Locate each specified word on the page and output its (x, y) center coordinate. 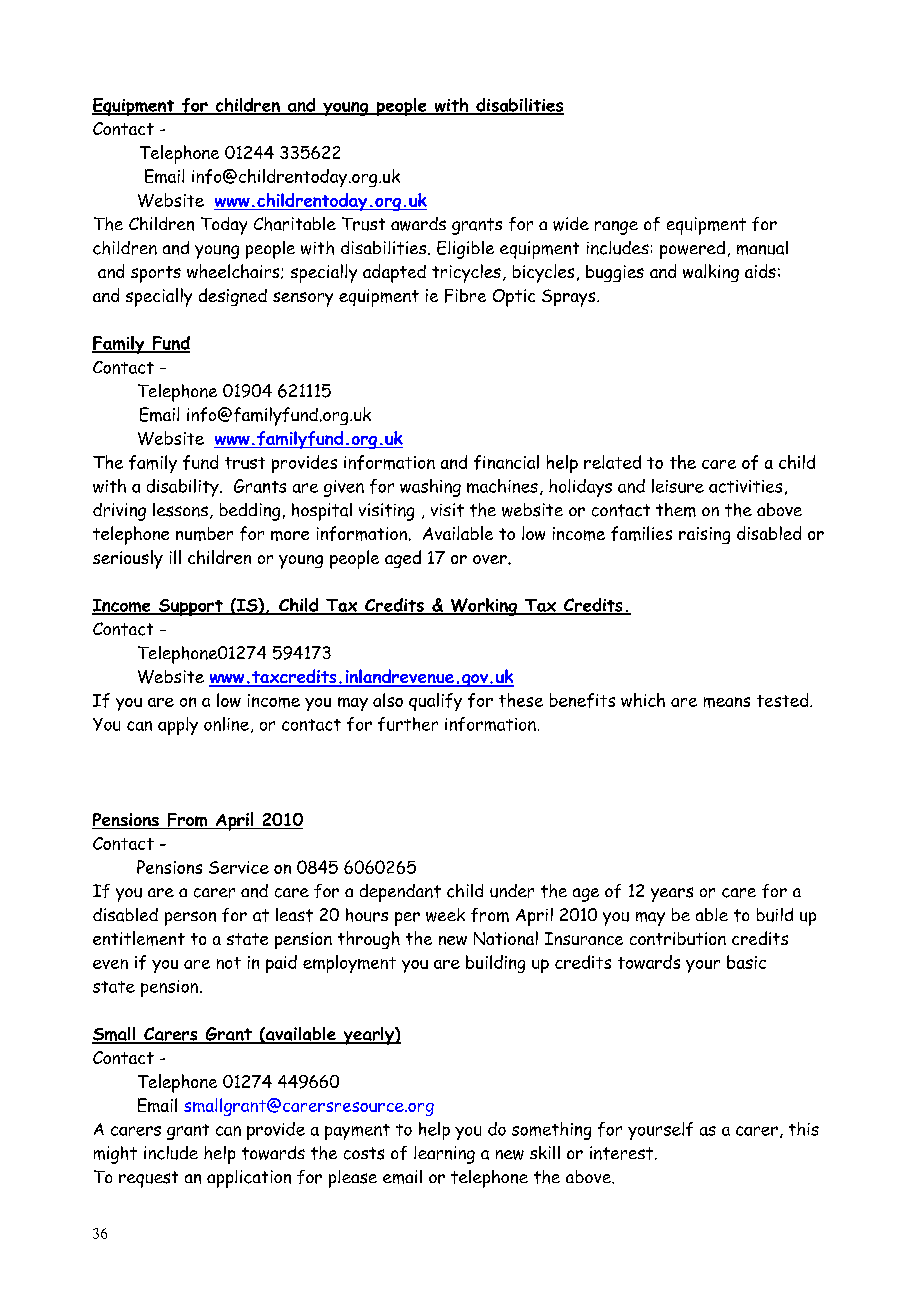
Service (239, 867)
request (148, 1179)
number (204, 534)
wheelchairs (234, 271)
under (512, 891)
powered (692, 250)
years (672, 894)
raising (704, 535)
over (491, 559)
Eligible (465, 250)
